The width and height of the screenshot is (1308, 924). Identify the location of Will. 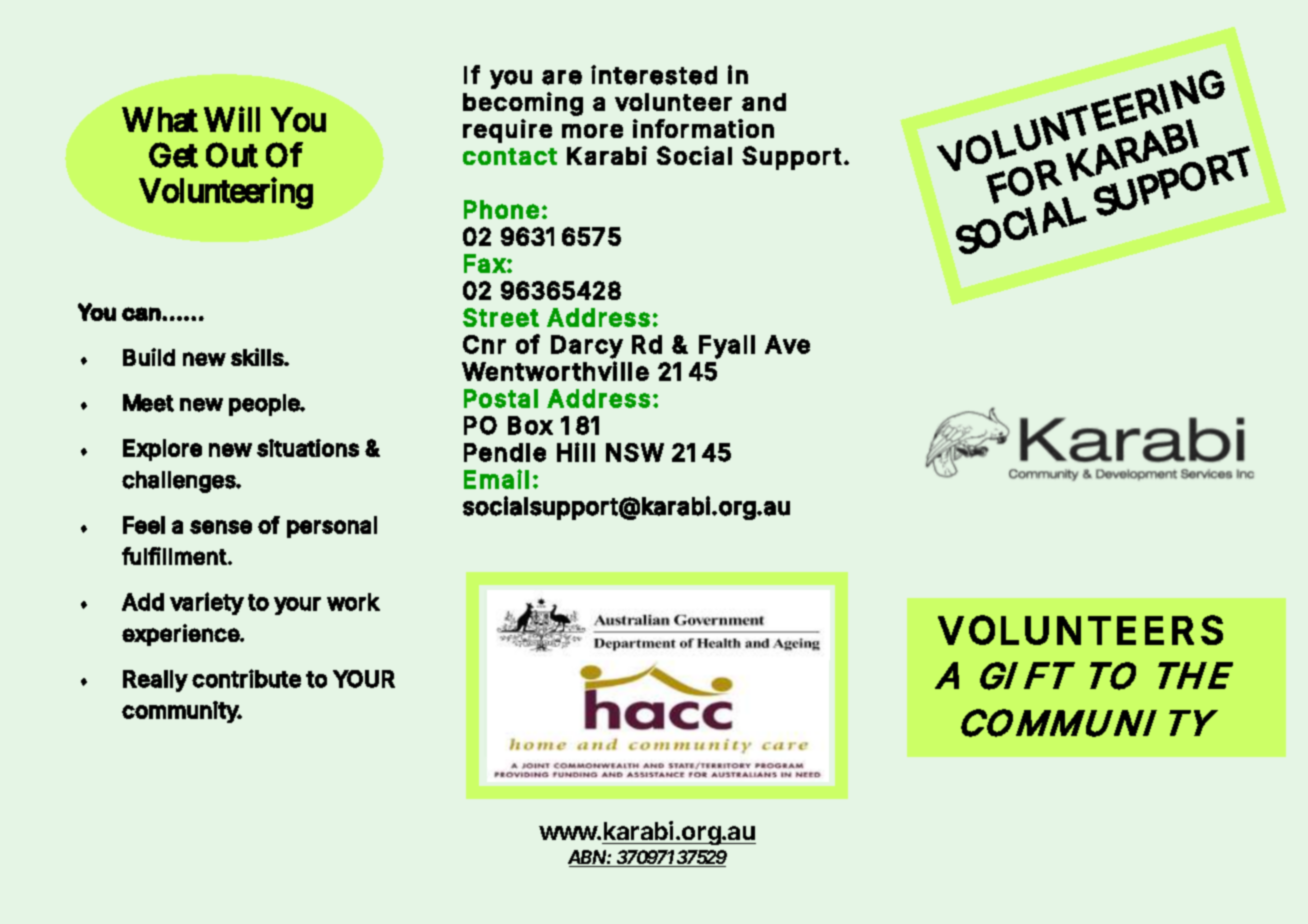
(232, 119).
